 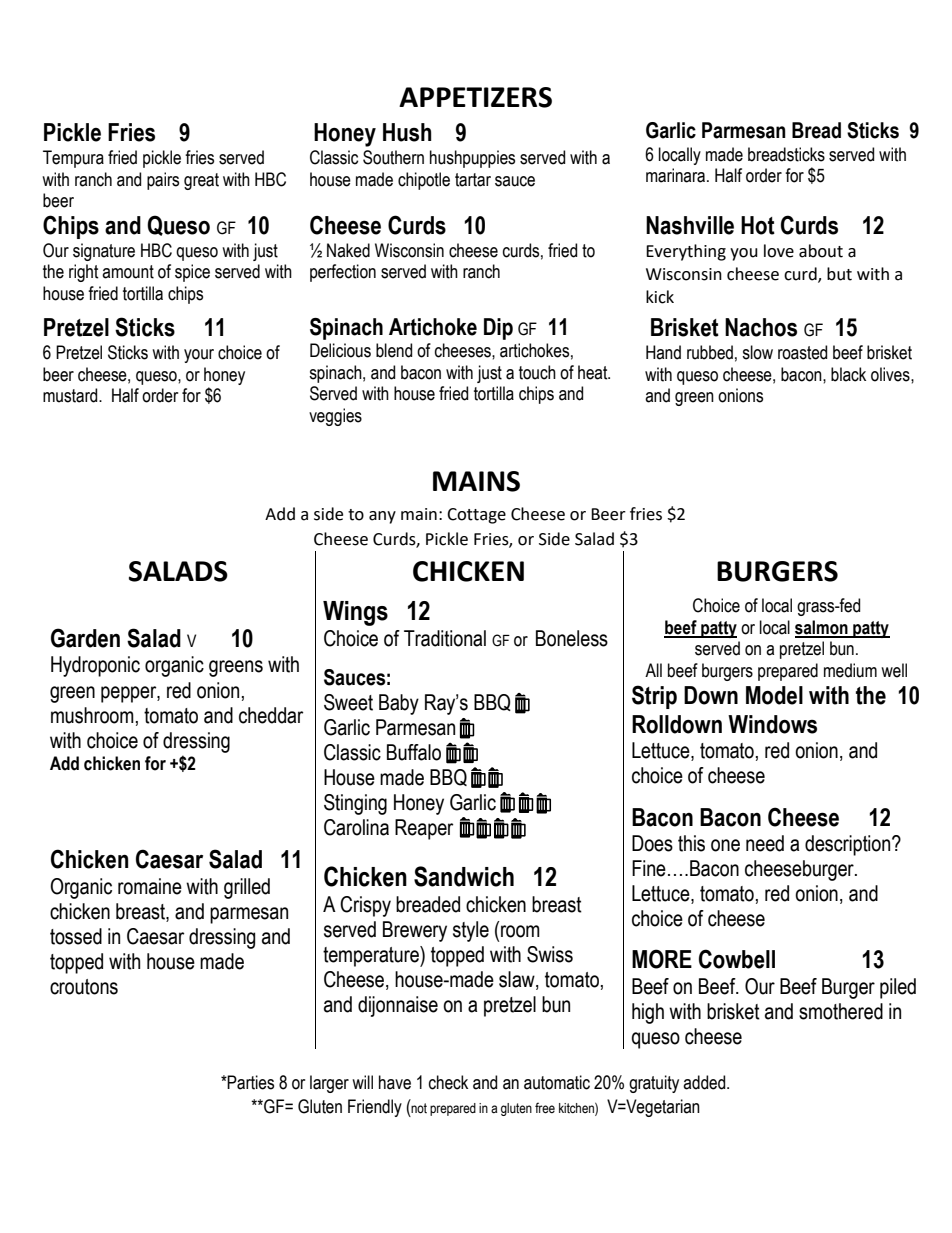 What do you see at coordinates (475, 97) in the screenshot?
I see `APPETIZERS` at bounding box center [475, 97].
